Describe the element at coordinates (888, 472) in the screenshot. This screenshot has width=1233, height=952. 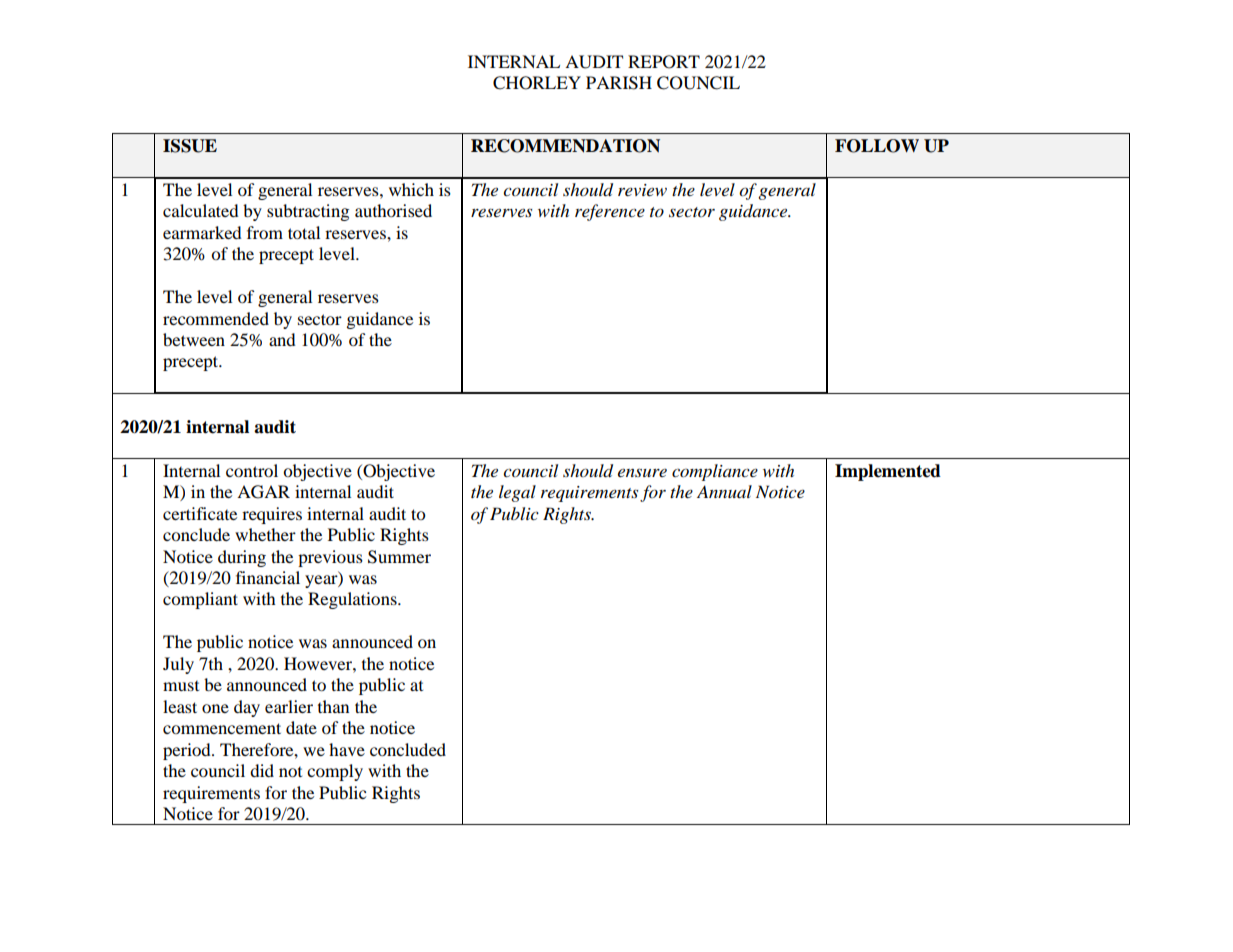
I see `Implemented` at that location.
